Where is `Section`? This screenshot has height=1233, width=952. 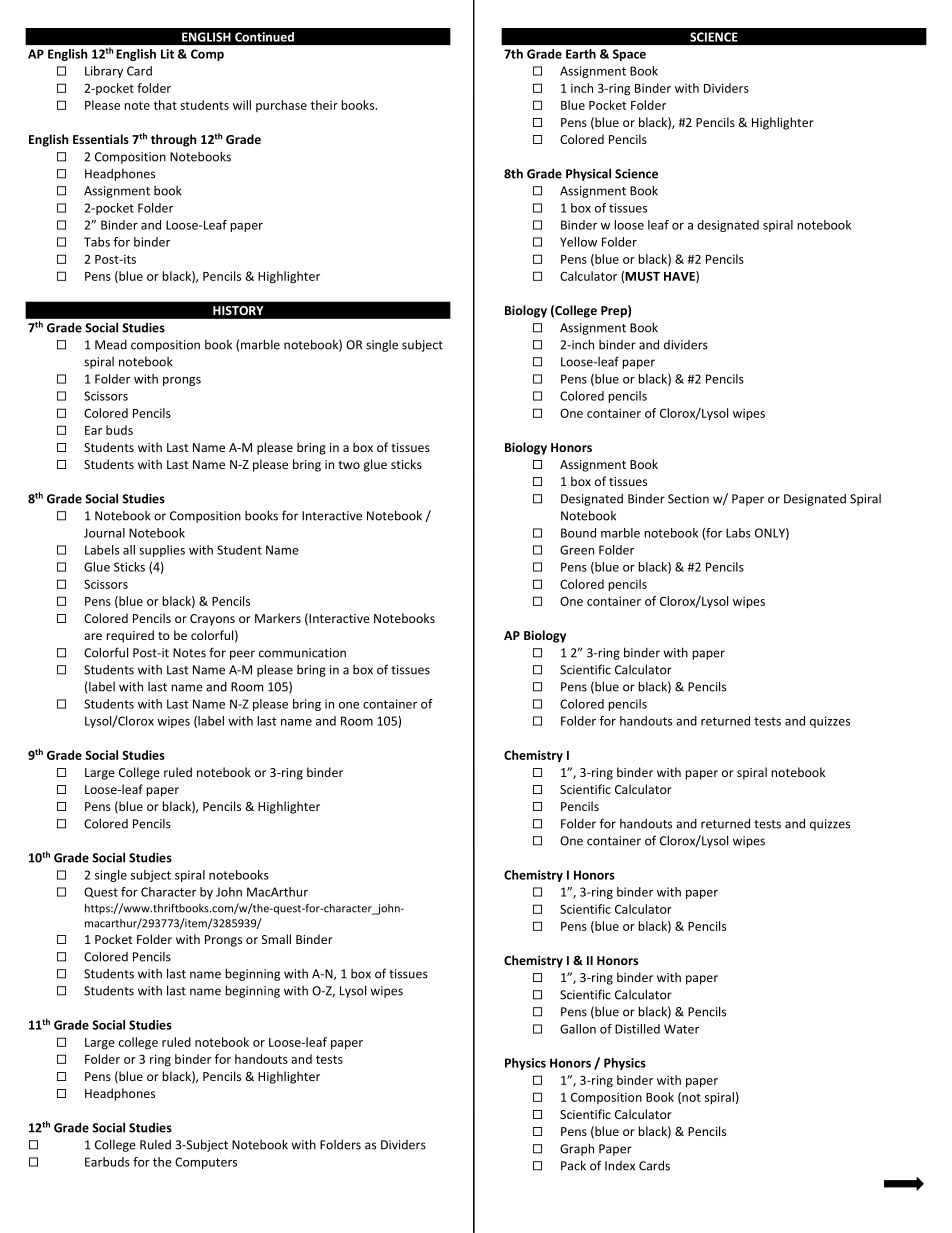 Section is located at coordinates (688, 499).
